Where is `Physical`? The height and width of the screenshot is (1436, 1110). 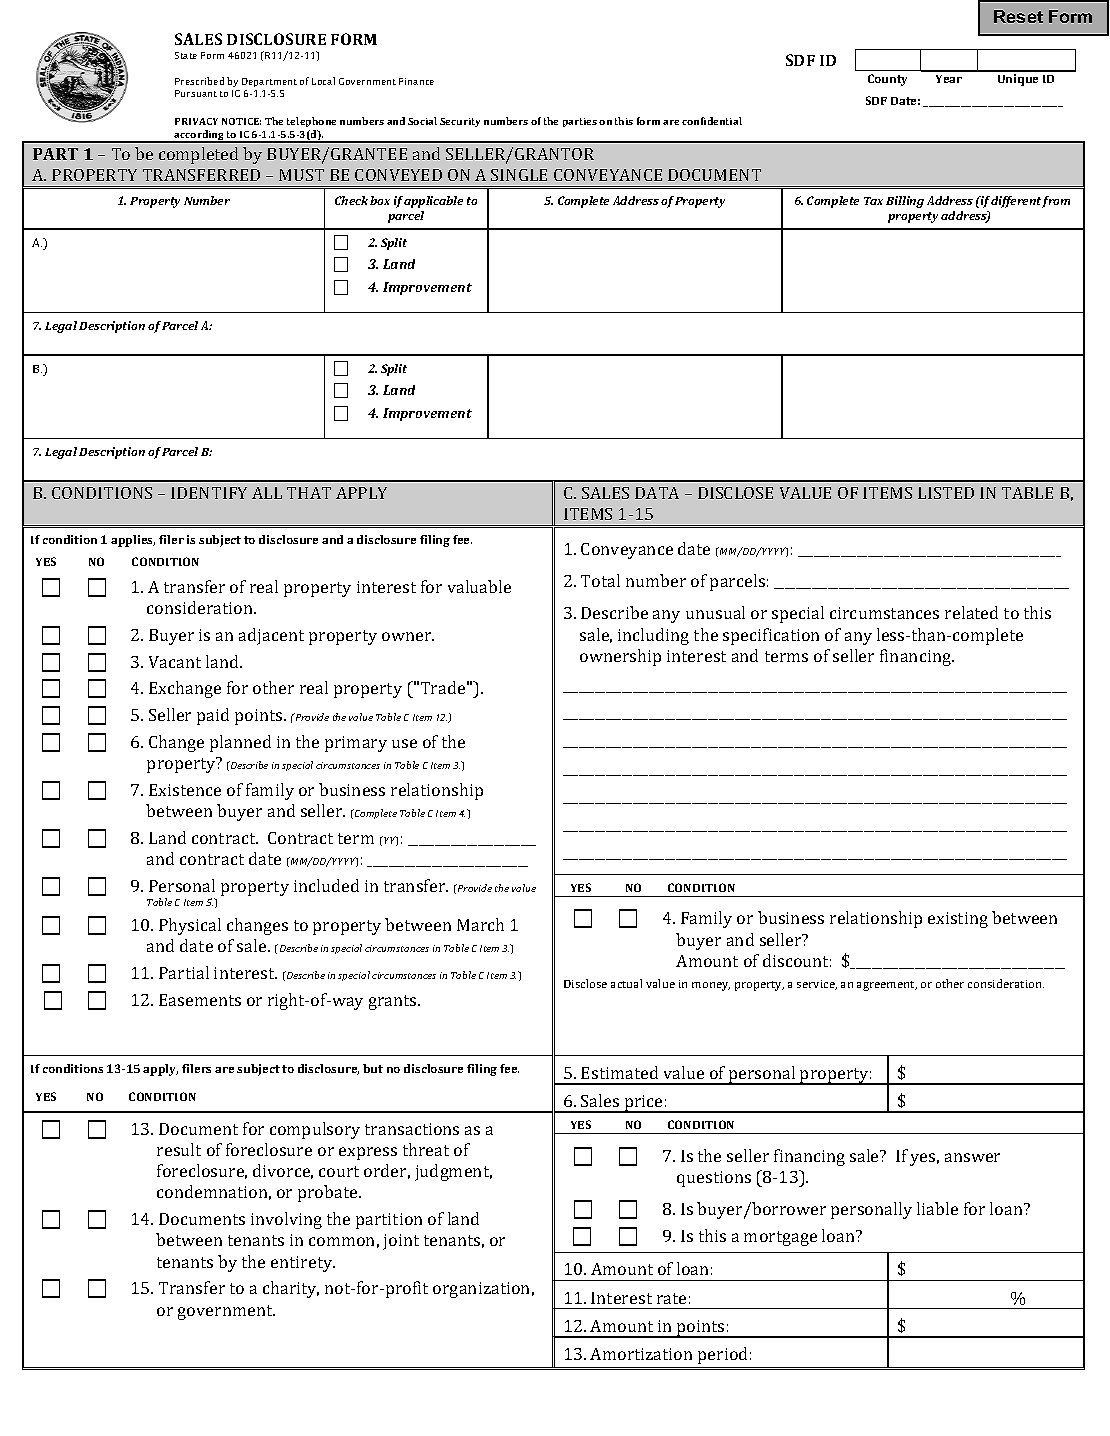
Physical is located at coordinates (190, 926).
